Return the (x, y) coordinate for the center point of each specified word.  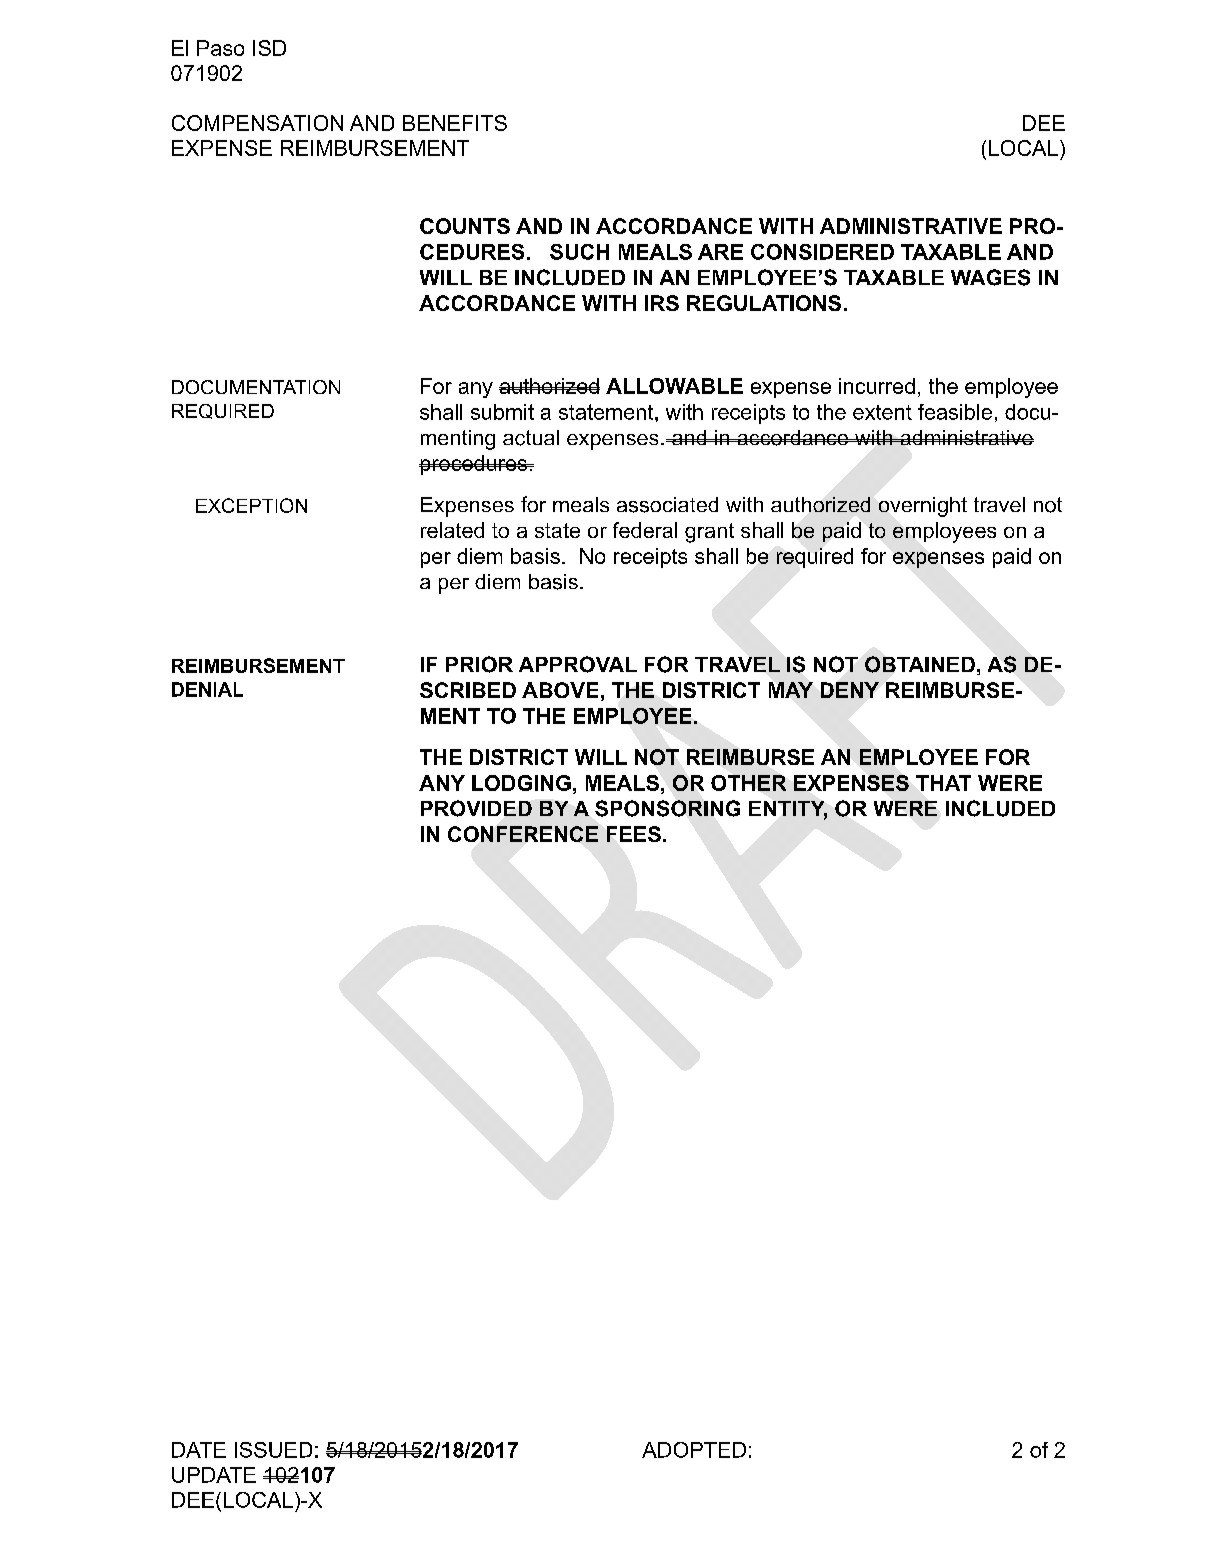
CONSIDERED (822, 252)
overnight (923, 507)
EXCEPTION (251, 505)
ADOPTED (694, 1450)
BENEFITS (455, 123)
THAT (943, 783)
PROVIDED (476, 808)
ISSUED (273, 1450)
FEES (634, 834)
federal (645, 530)
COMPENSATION (257, 123)
